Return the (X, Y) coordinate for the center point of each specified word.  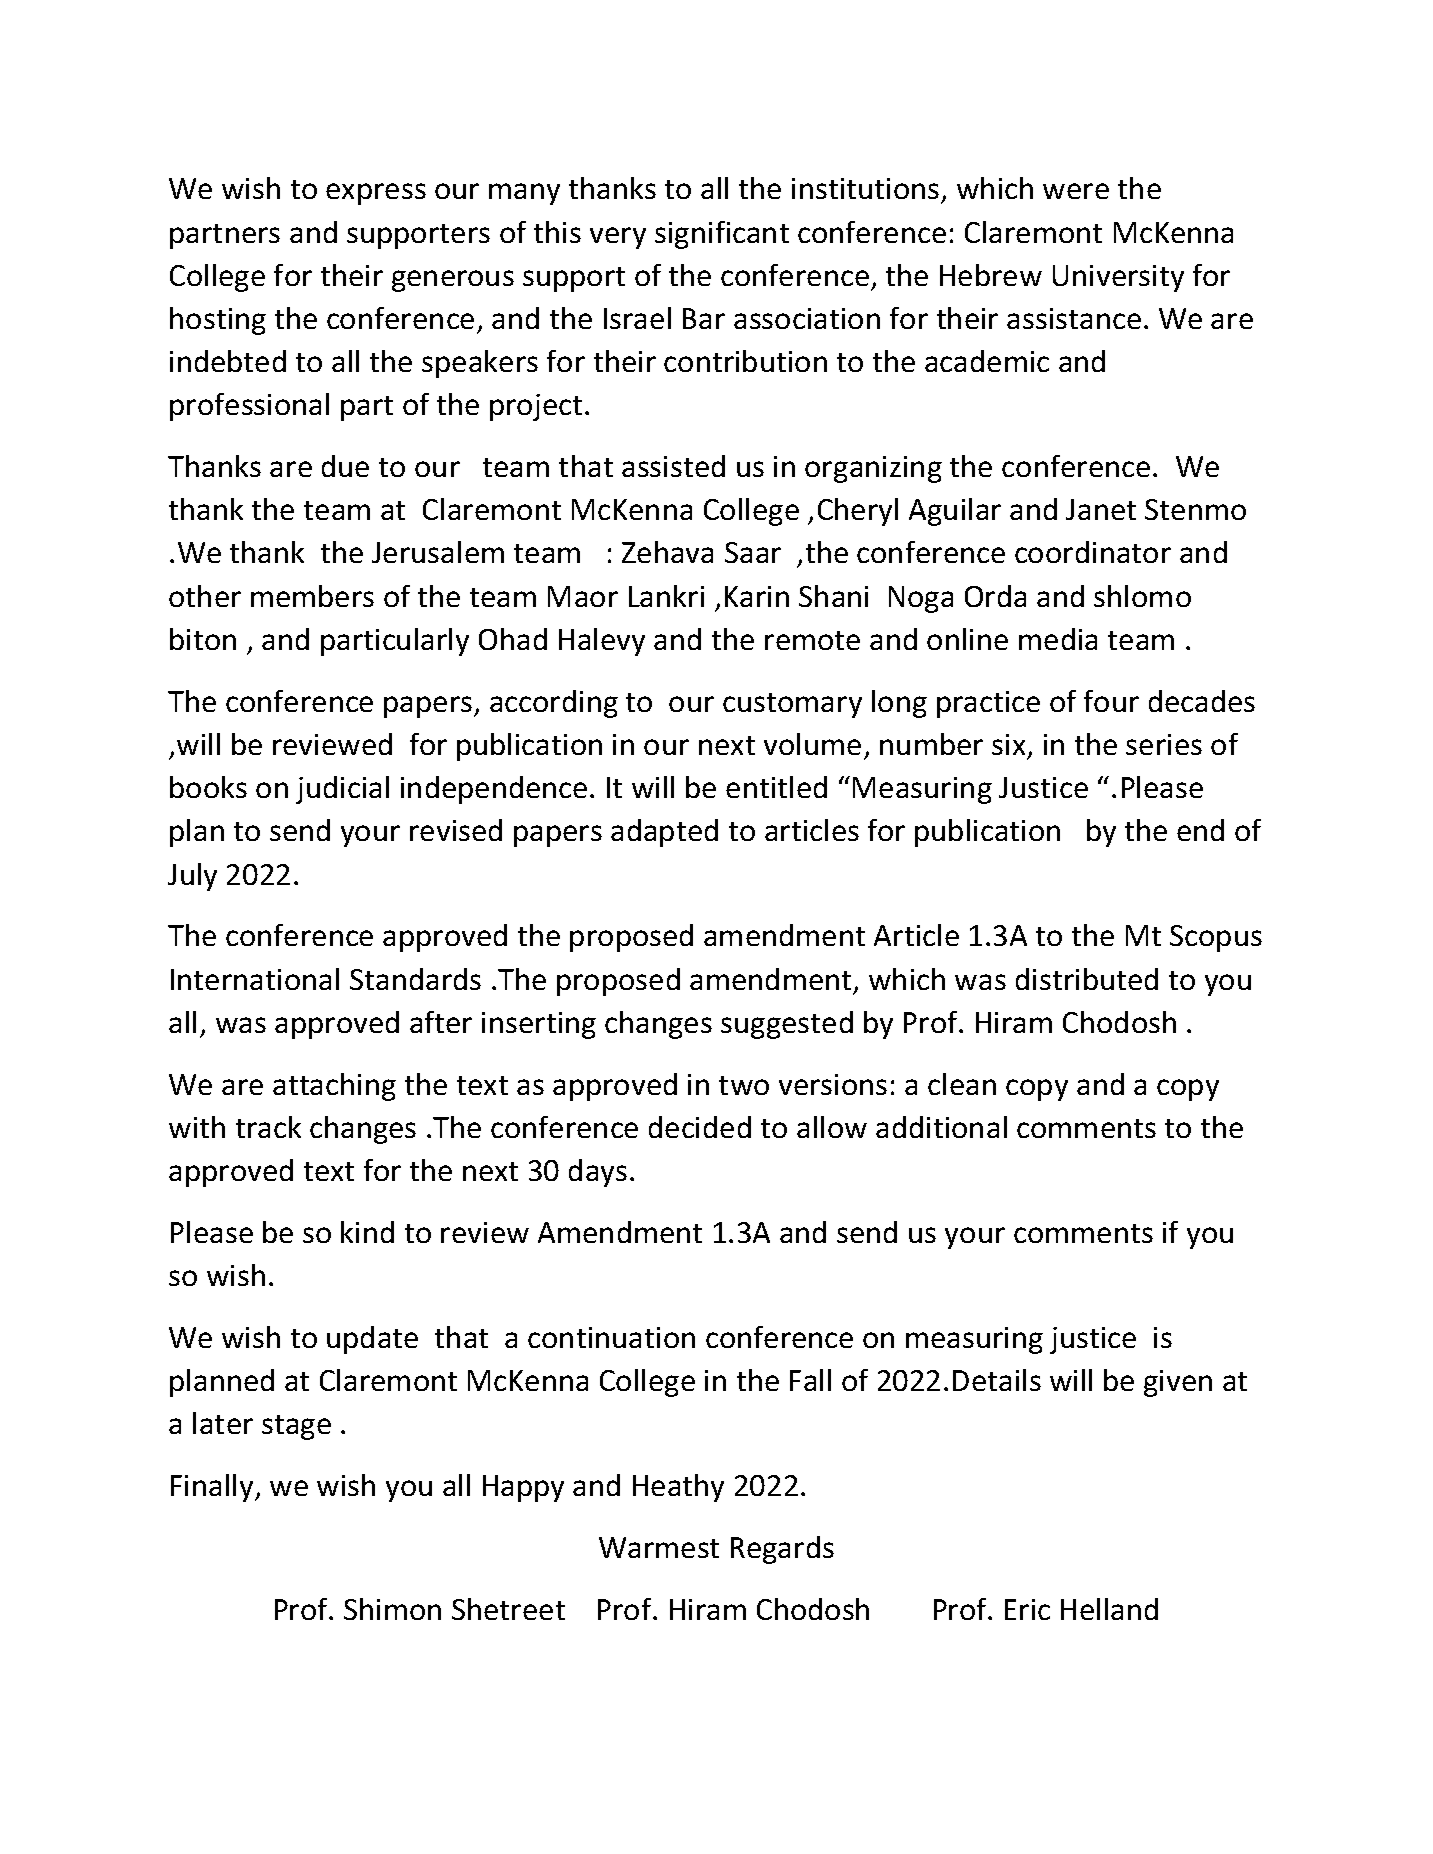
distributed (1087, 979)
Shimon (392, 1609)
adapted (664, 833)
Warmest (659, 1547)
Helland (1109, 1609)
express (376, 194)
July (192, 877)
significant (722, 235)
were (1076, 191)
